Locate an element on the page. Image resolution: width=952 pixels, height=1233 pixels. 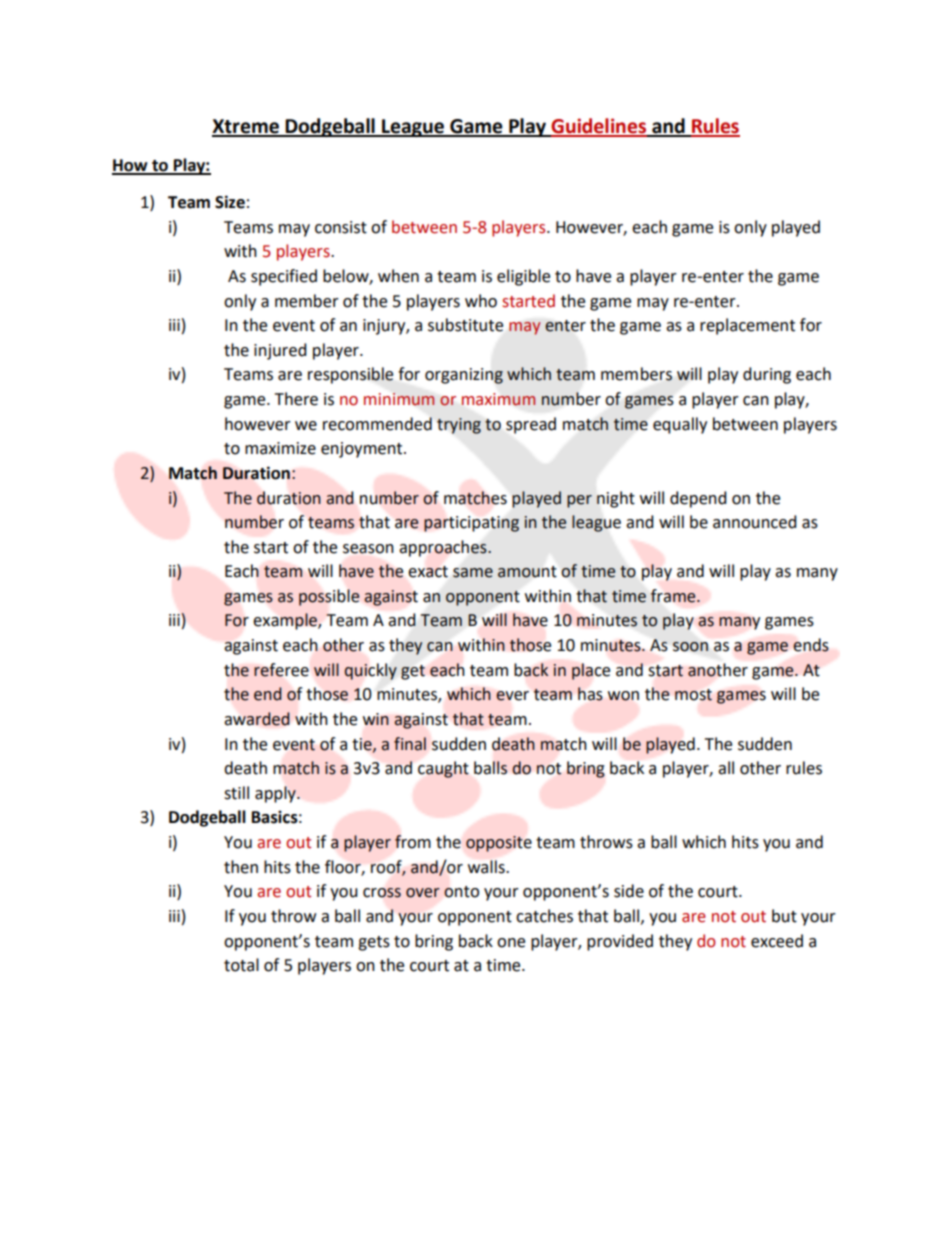
There is located at coordinates (296, 399).
